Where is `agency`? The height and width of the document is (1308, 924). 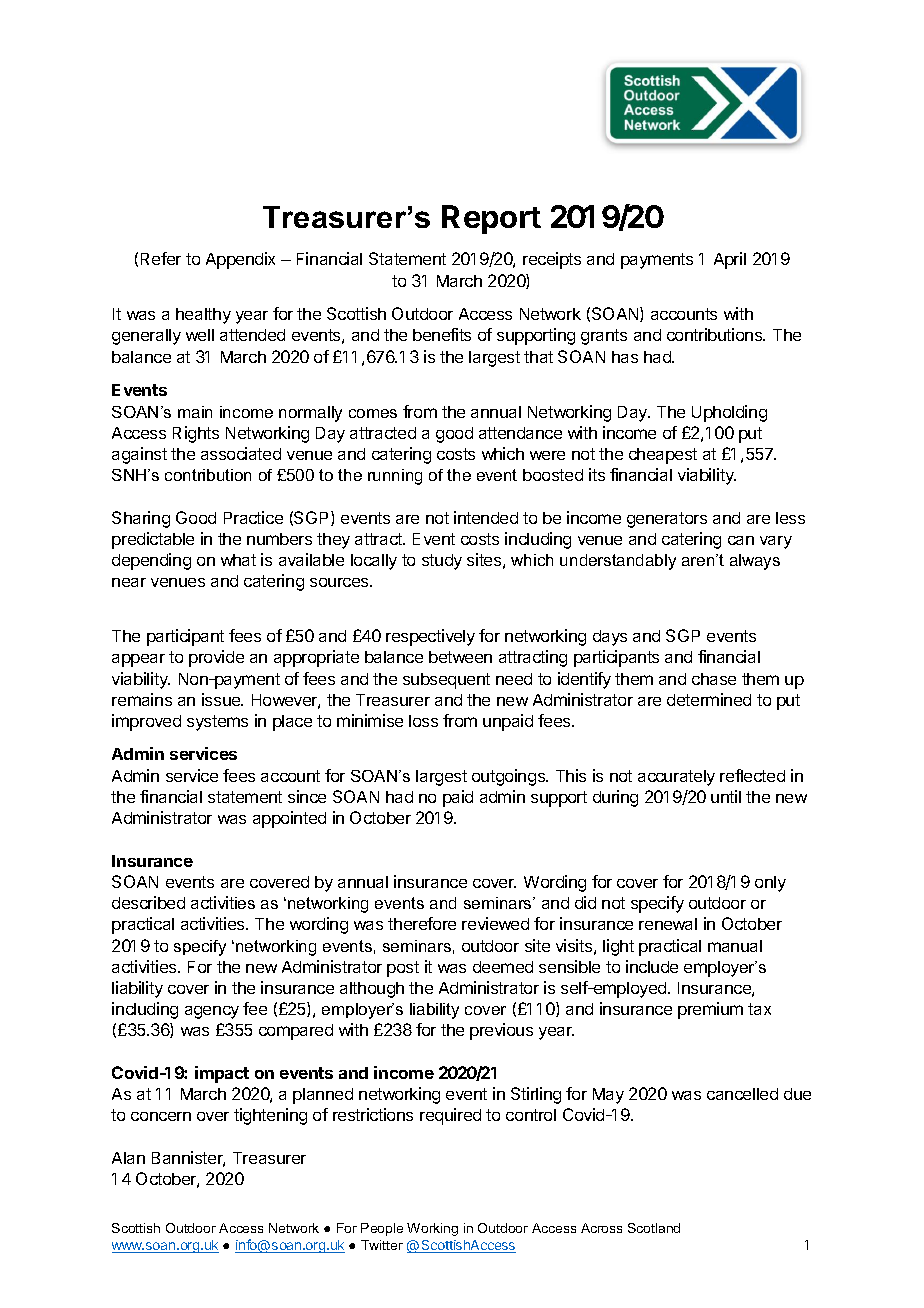 agency is located at coordinates (212, 1012).
